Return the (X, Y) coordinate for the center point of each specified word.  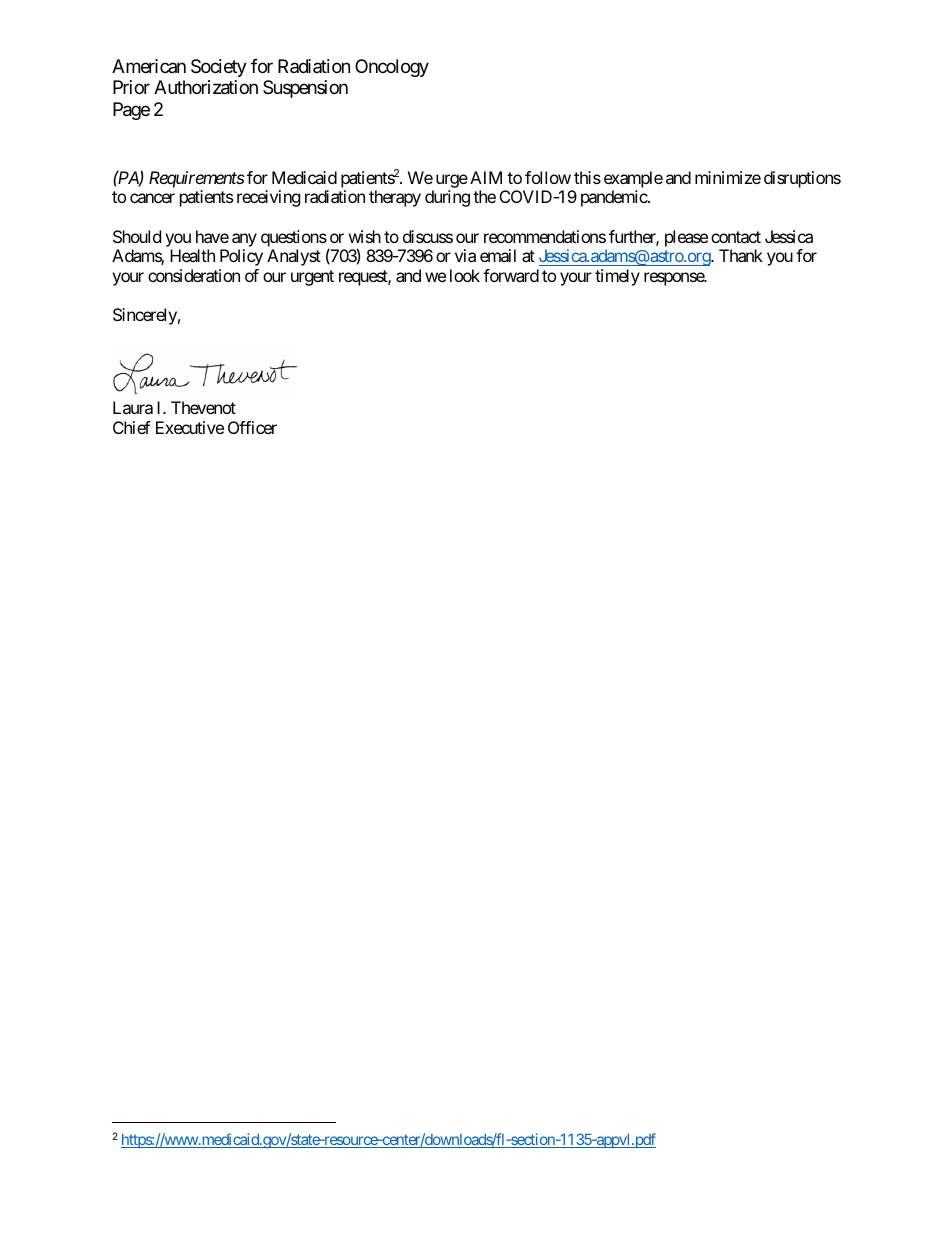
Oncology (392, 68)
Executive (190, 427)
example (633, 179)
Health (192, 255)
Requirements (197, 179)
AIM (486, 177)
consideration (194, 275)
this (587, 177)
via (465, 255)
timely (617, 277)
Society (219, 68)
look (465, 275)
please (686, 238)
